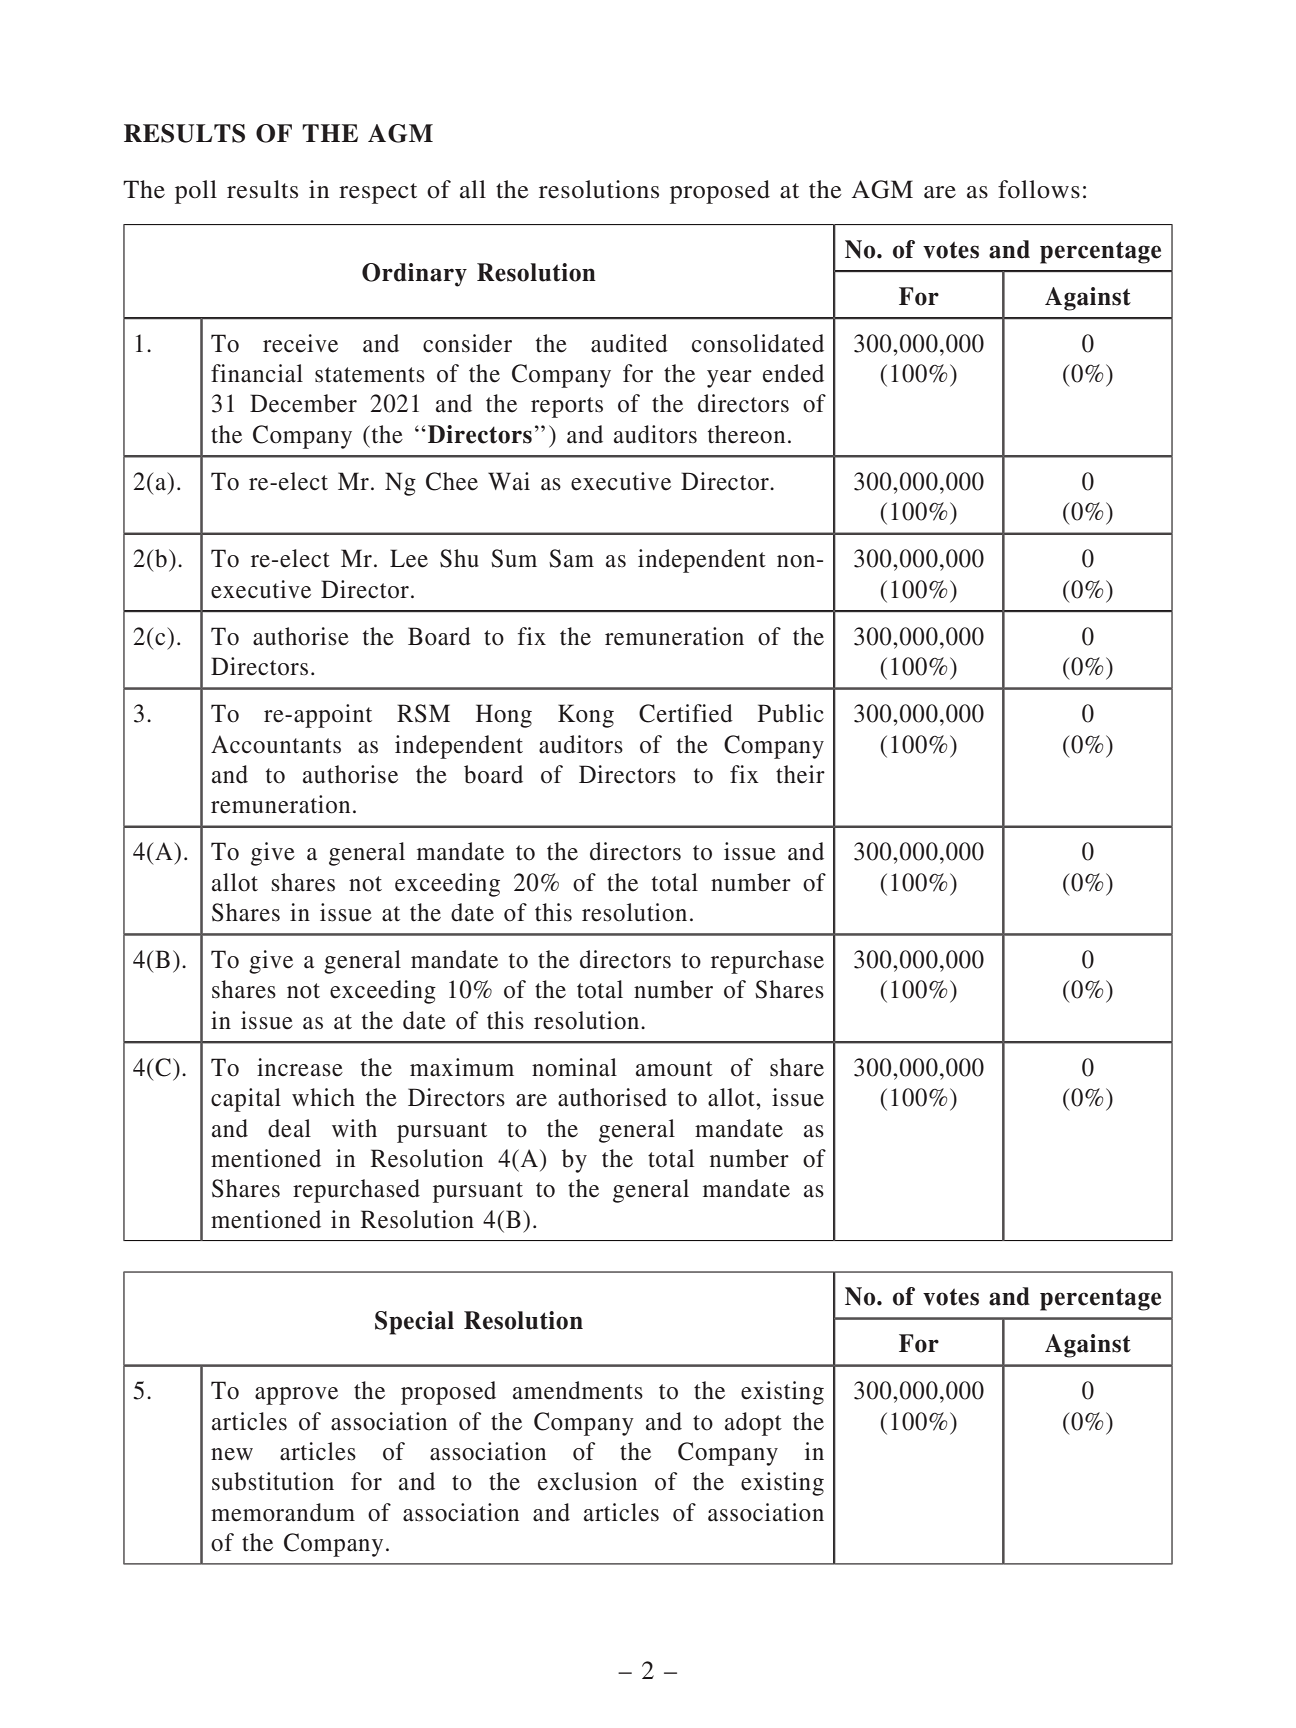  I want to click on increase, so click(300, 1067).
